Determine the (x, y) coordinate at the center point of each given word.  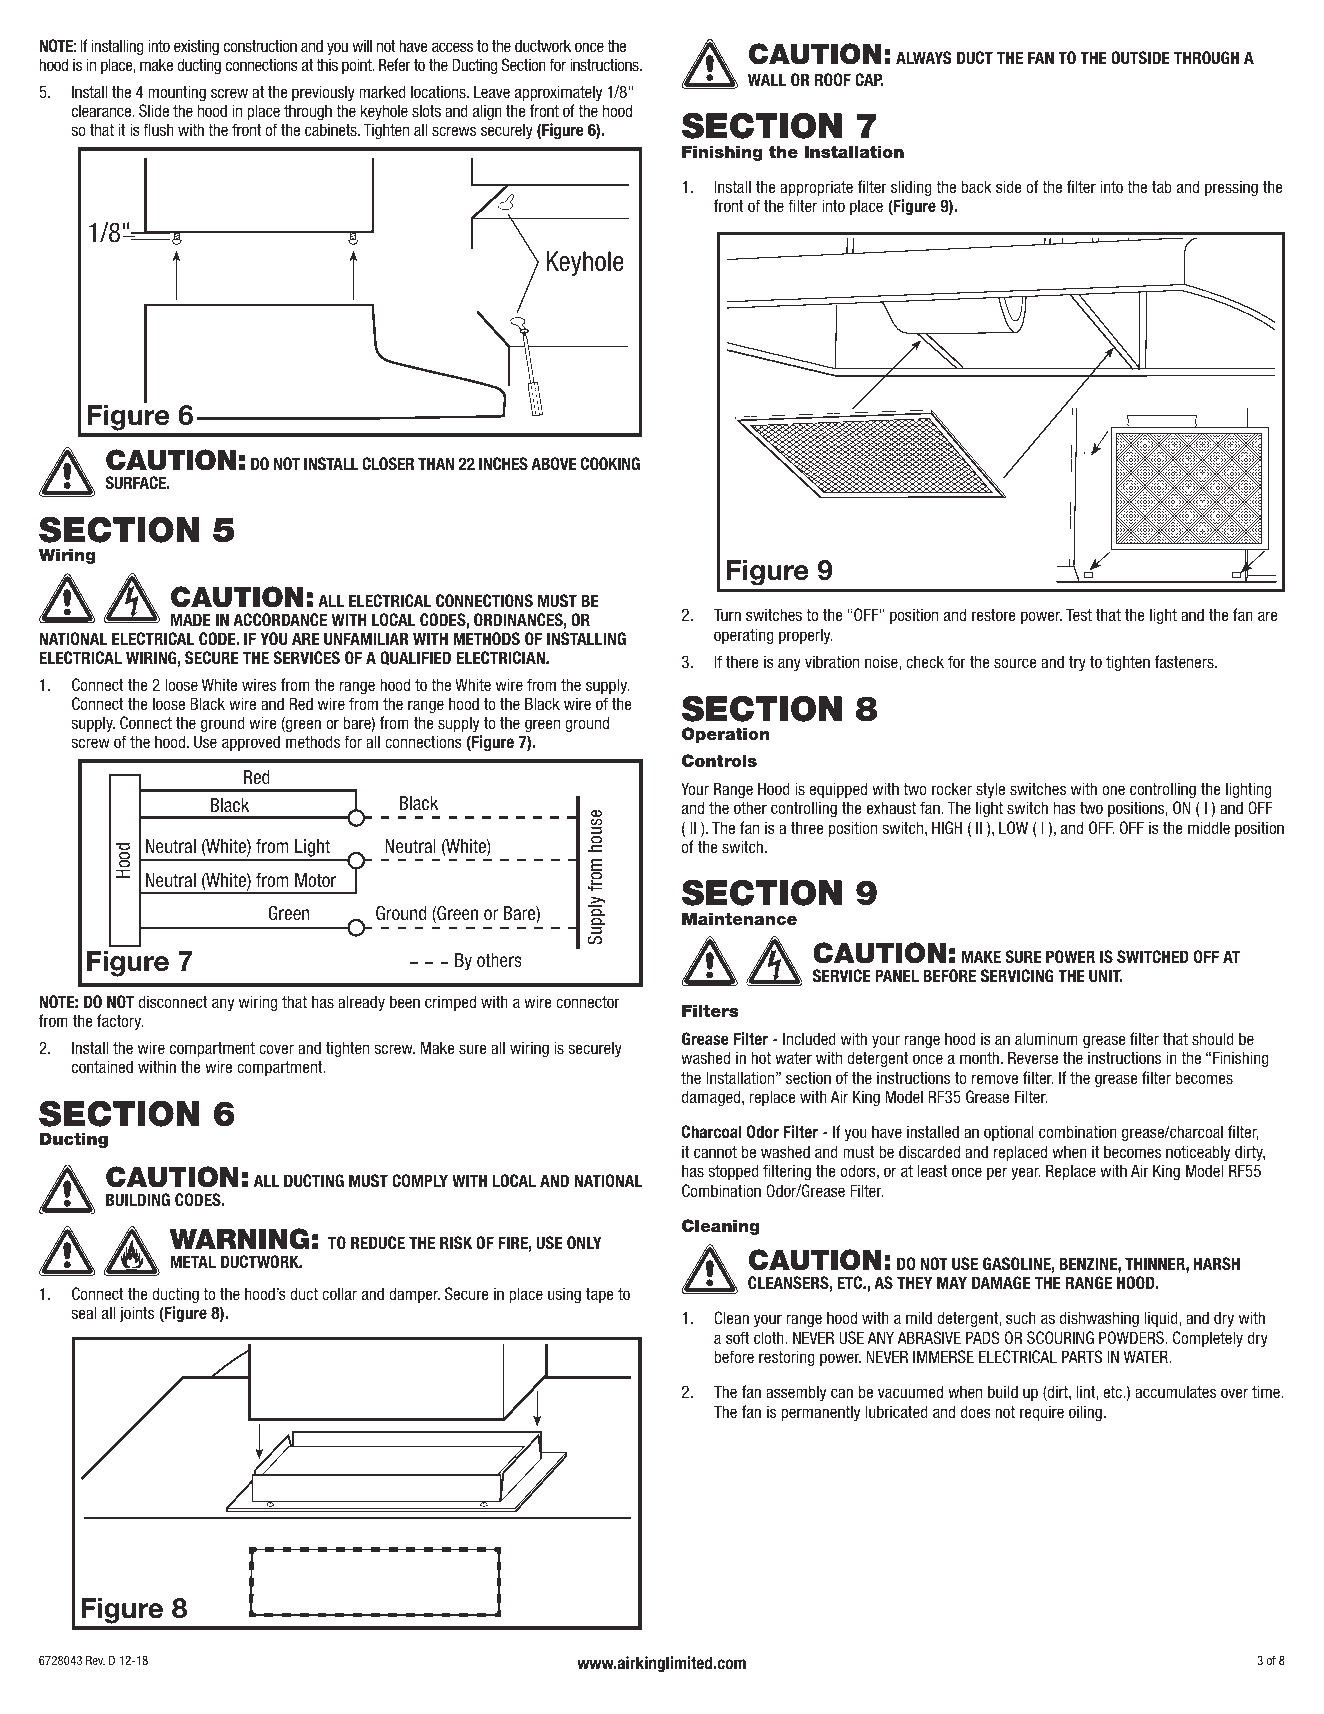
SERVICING (1017, 975)
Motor (315, 880)
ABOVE (554, 463)
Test (1079, 614)
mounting (177, 93)
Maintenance (739, 918)
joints (137, 1314)
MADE (191, 619)
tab (1162, 186)
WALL (767, 79)
